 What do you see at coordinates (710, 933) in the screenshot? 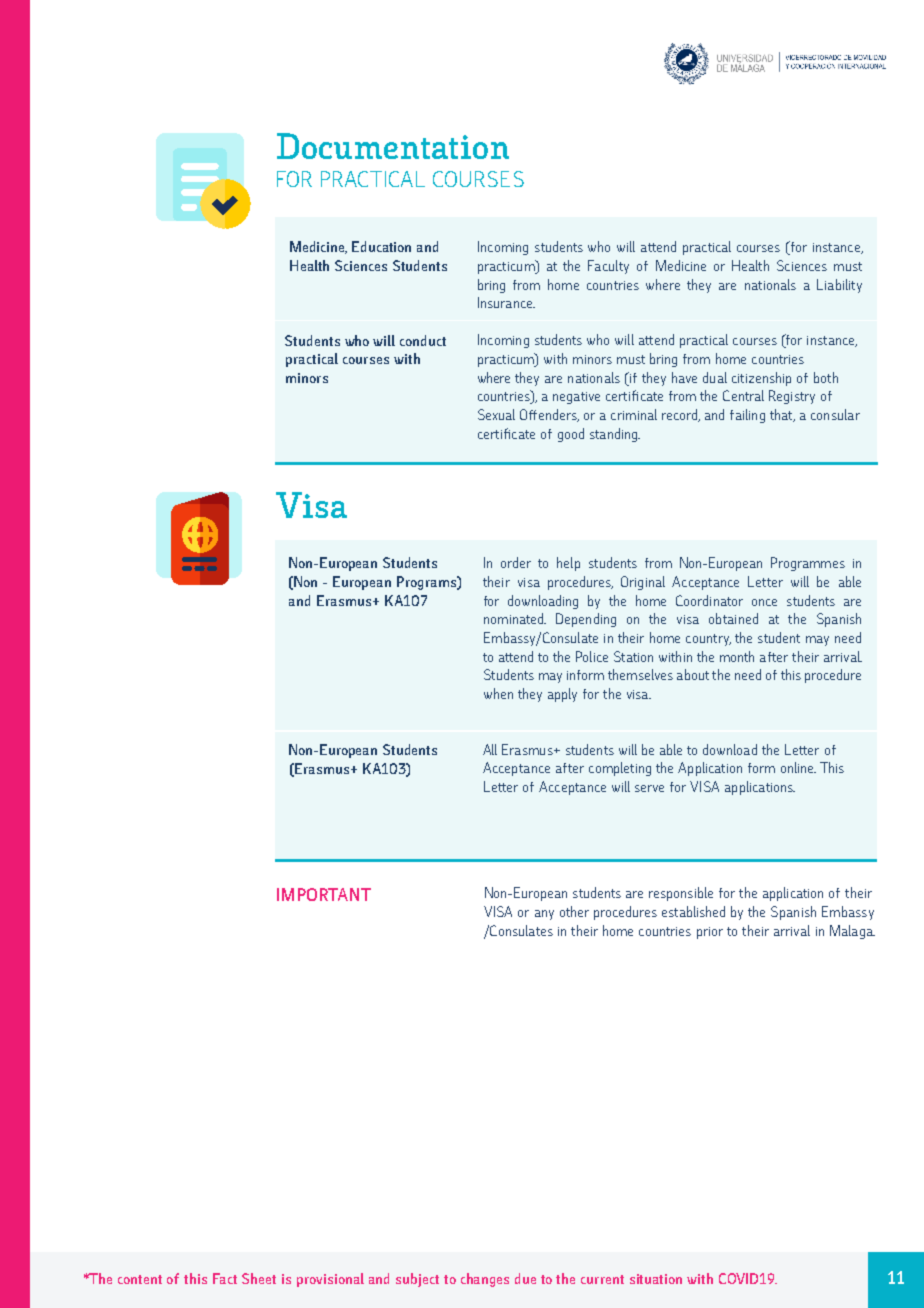
I see `prior` at bounding box center [710, 933].
